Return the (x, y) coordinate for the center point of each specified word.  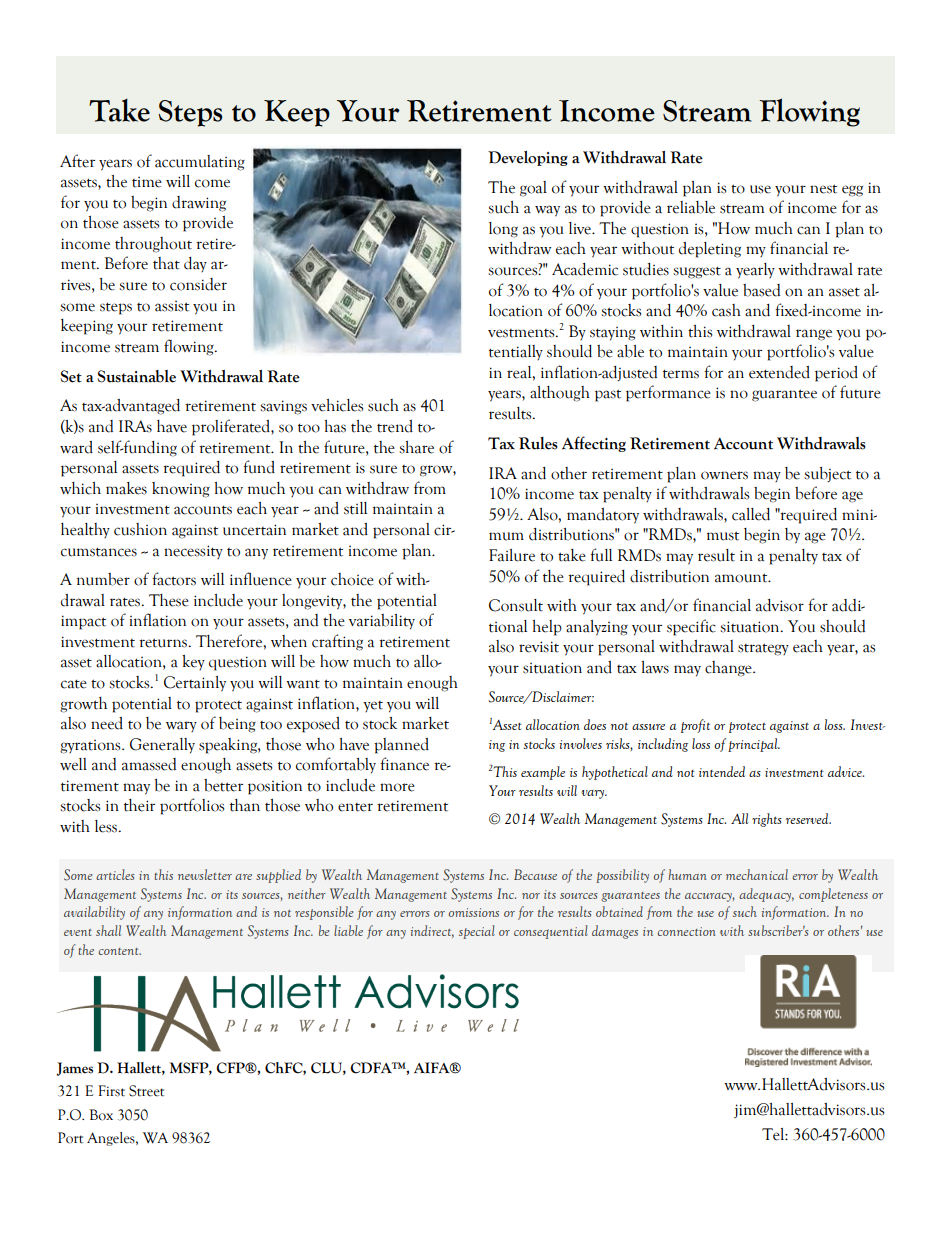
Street (146, 1091)
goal (533, 189)
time (147, 182)
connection (686, 931)
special (477, 932)
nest (823, 189)
